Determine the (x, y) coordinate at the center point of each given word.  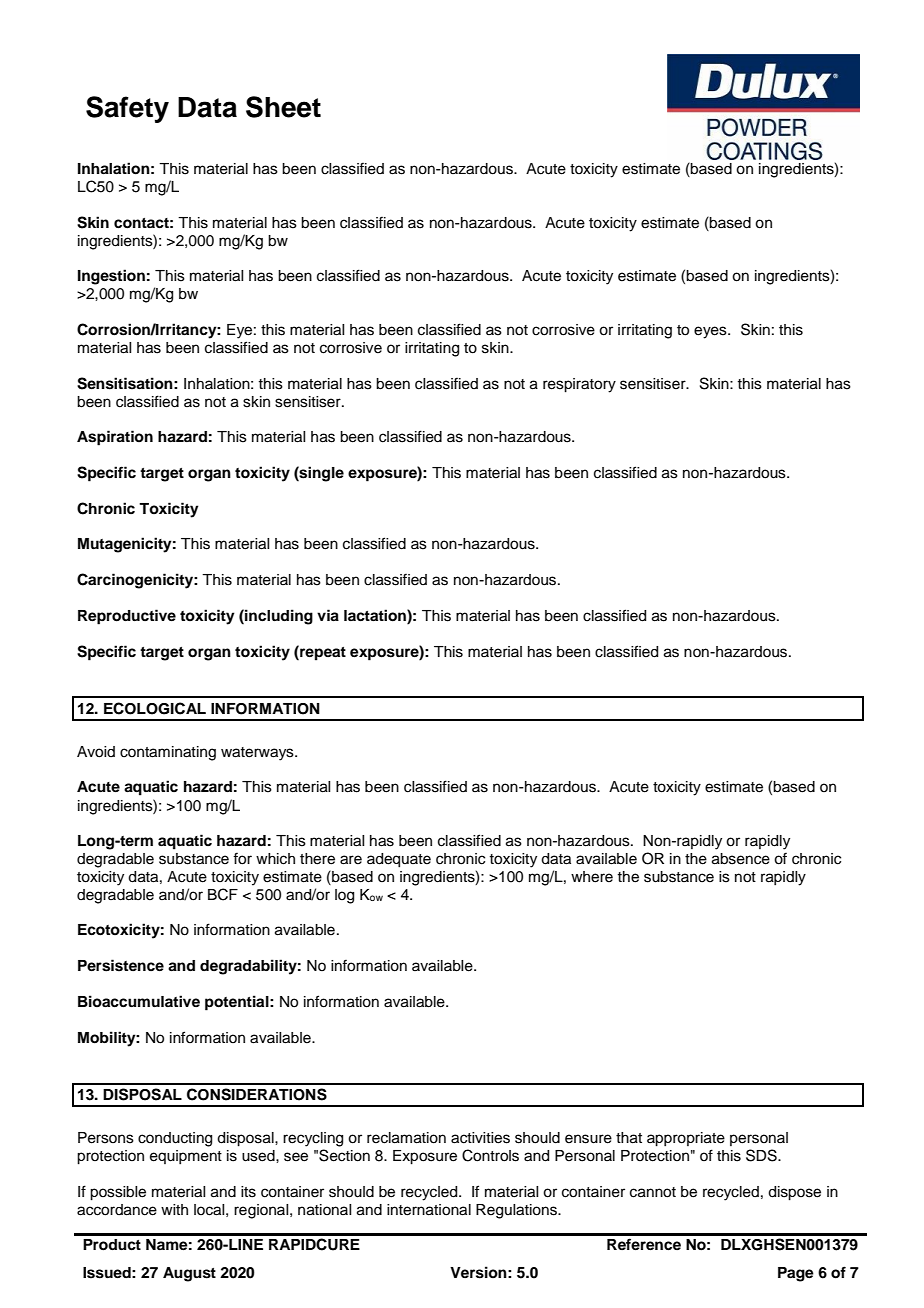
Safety (127, 109)
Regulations (517, 1211)
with (174, 1209)
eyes (711, 332)
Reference (644, 1244)
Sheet (283, 107)
